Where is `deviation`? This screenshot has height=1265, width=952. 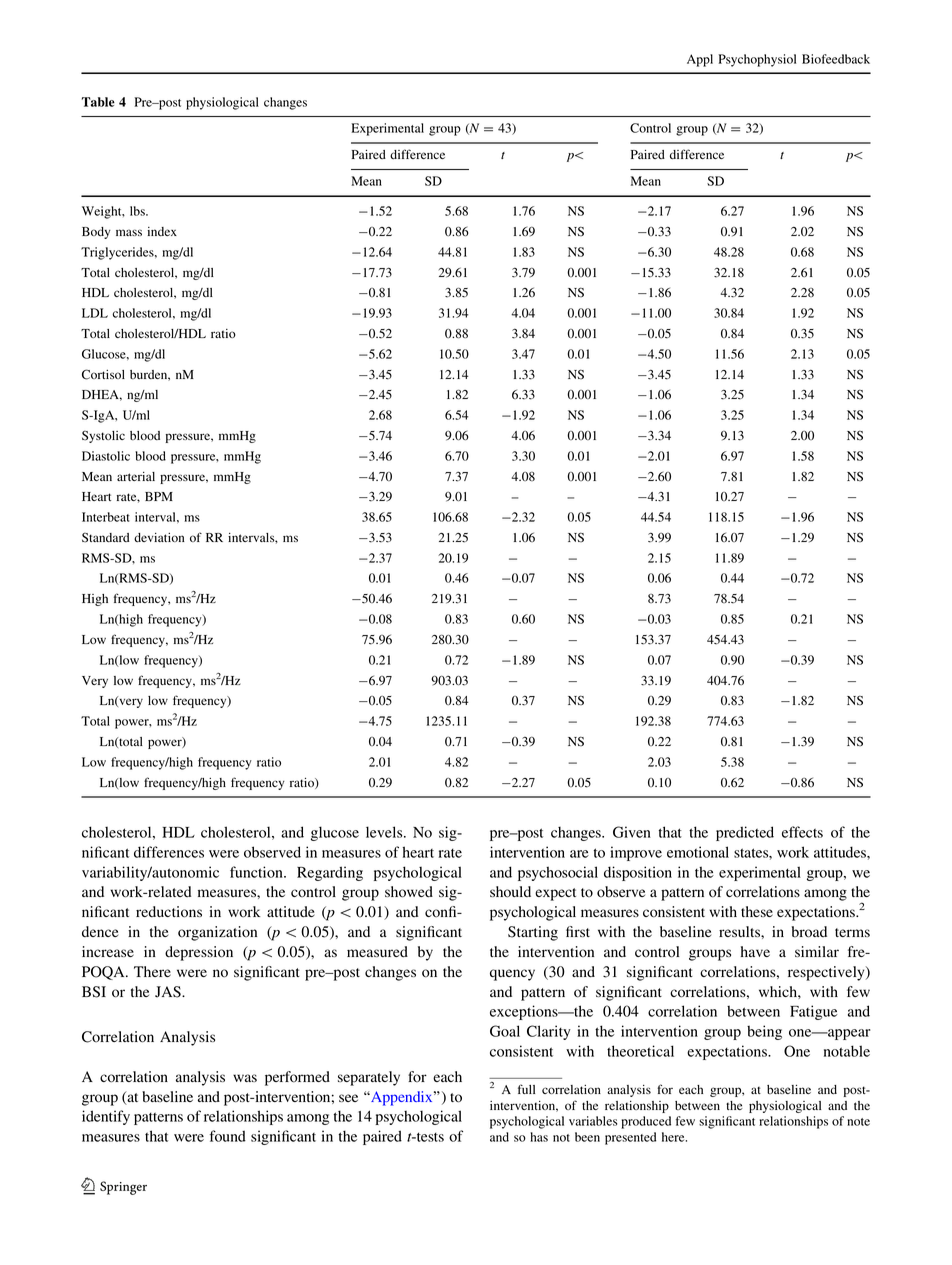 deviation is located at coordinates (159, 537).
